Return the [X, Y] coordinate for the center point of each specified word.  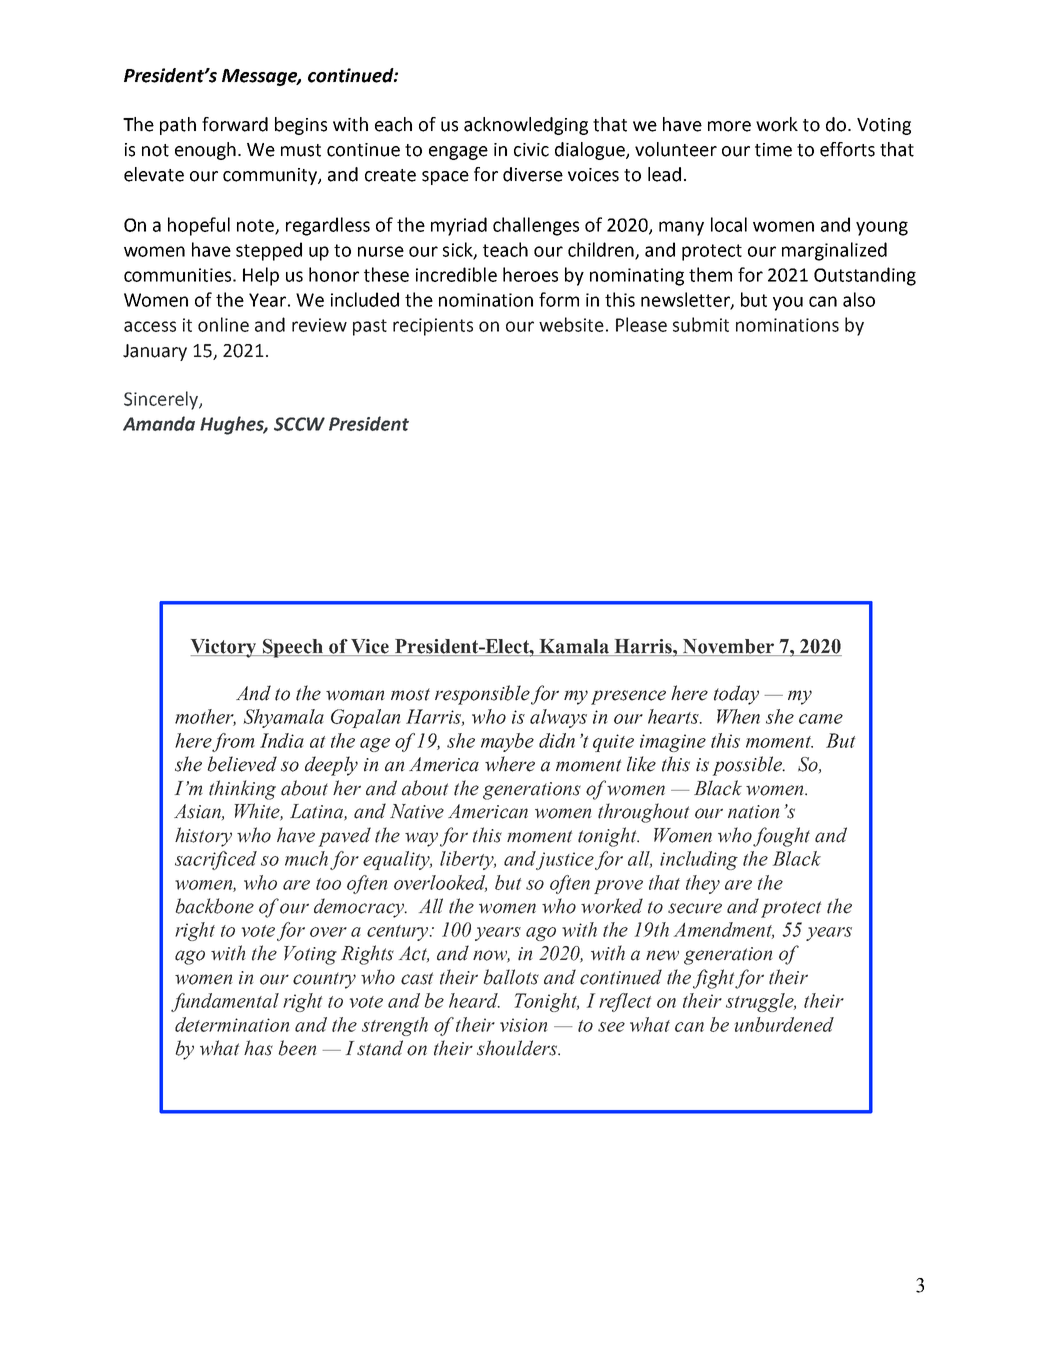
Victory [225, 648]
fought [781, 837]
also [859, 299]
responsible [482, 695]
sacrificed [216, 860]
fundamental [225, 1002]
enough [205, 151]
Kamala [574, 646]
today [736, 695]
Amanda [159, 423]
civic [531, 150]
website [571, 324]
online [223, 324]
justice [565, 861]
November [729, 647]
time [773, 150]
